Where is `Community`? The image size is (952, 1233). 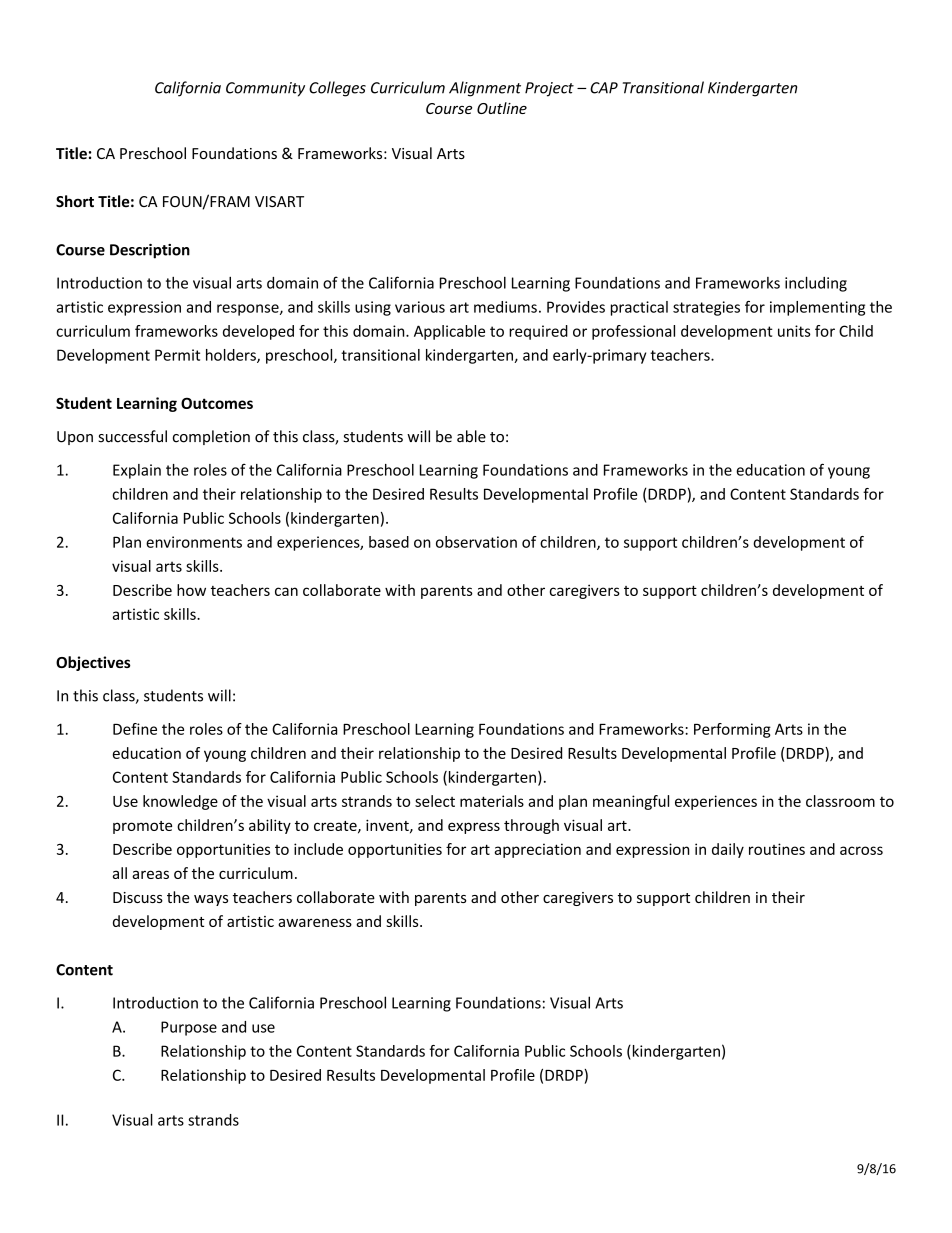 Community is located at coordinates (265, 89).
